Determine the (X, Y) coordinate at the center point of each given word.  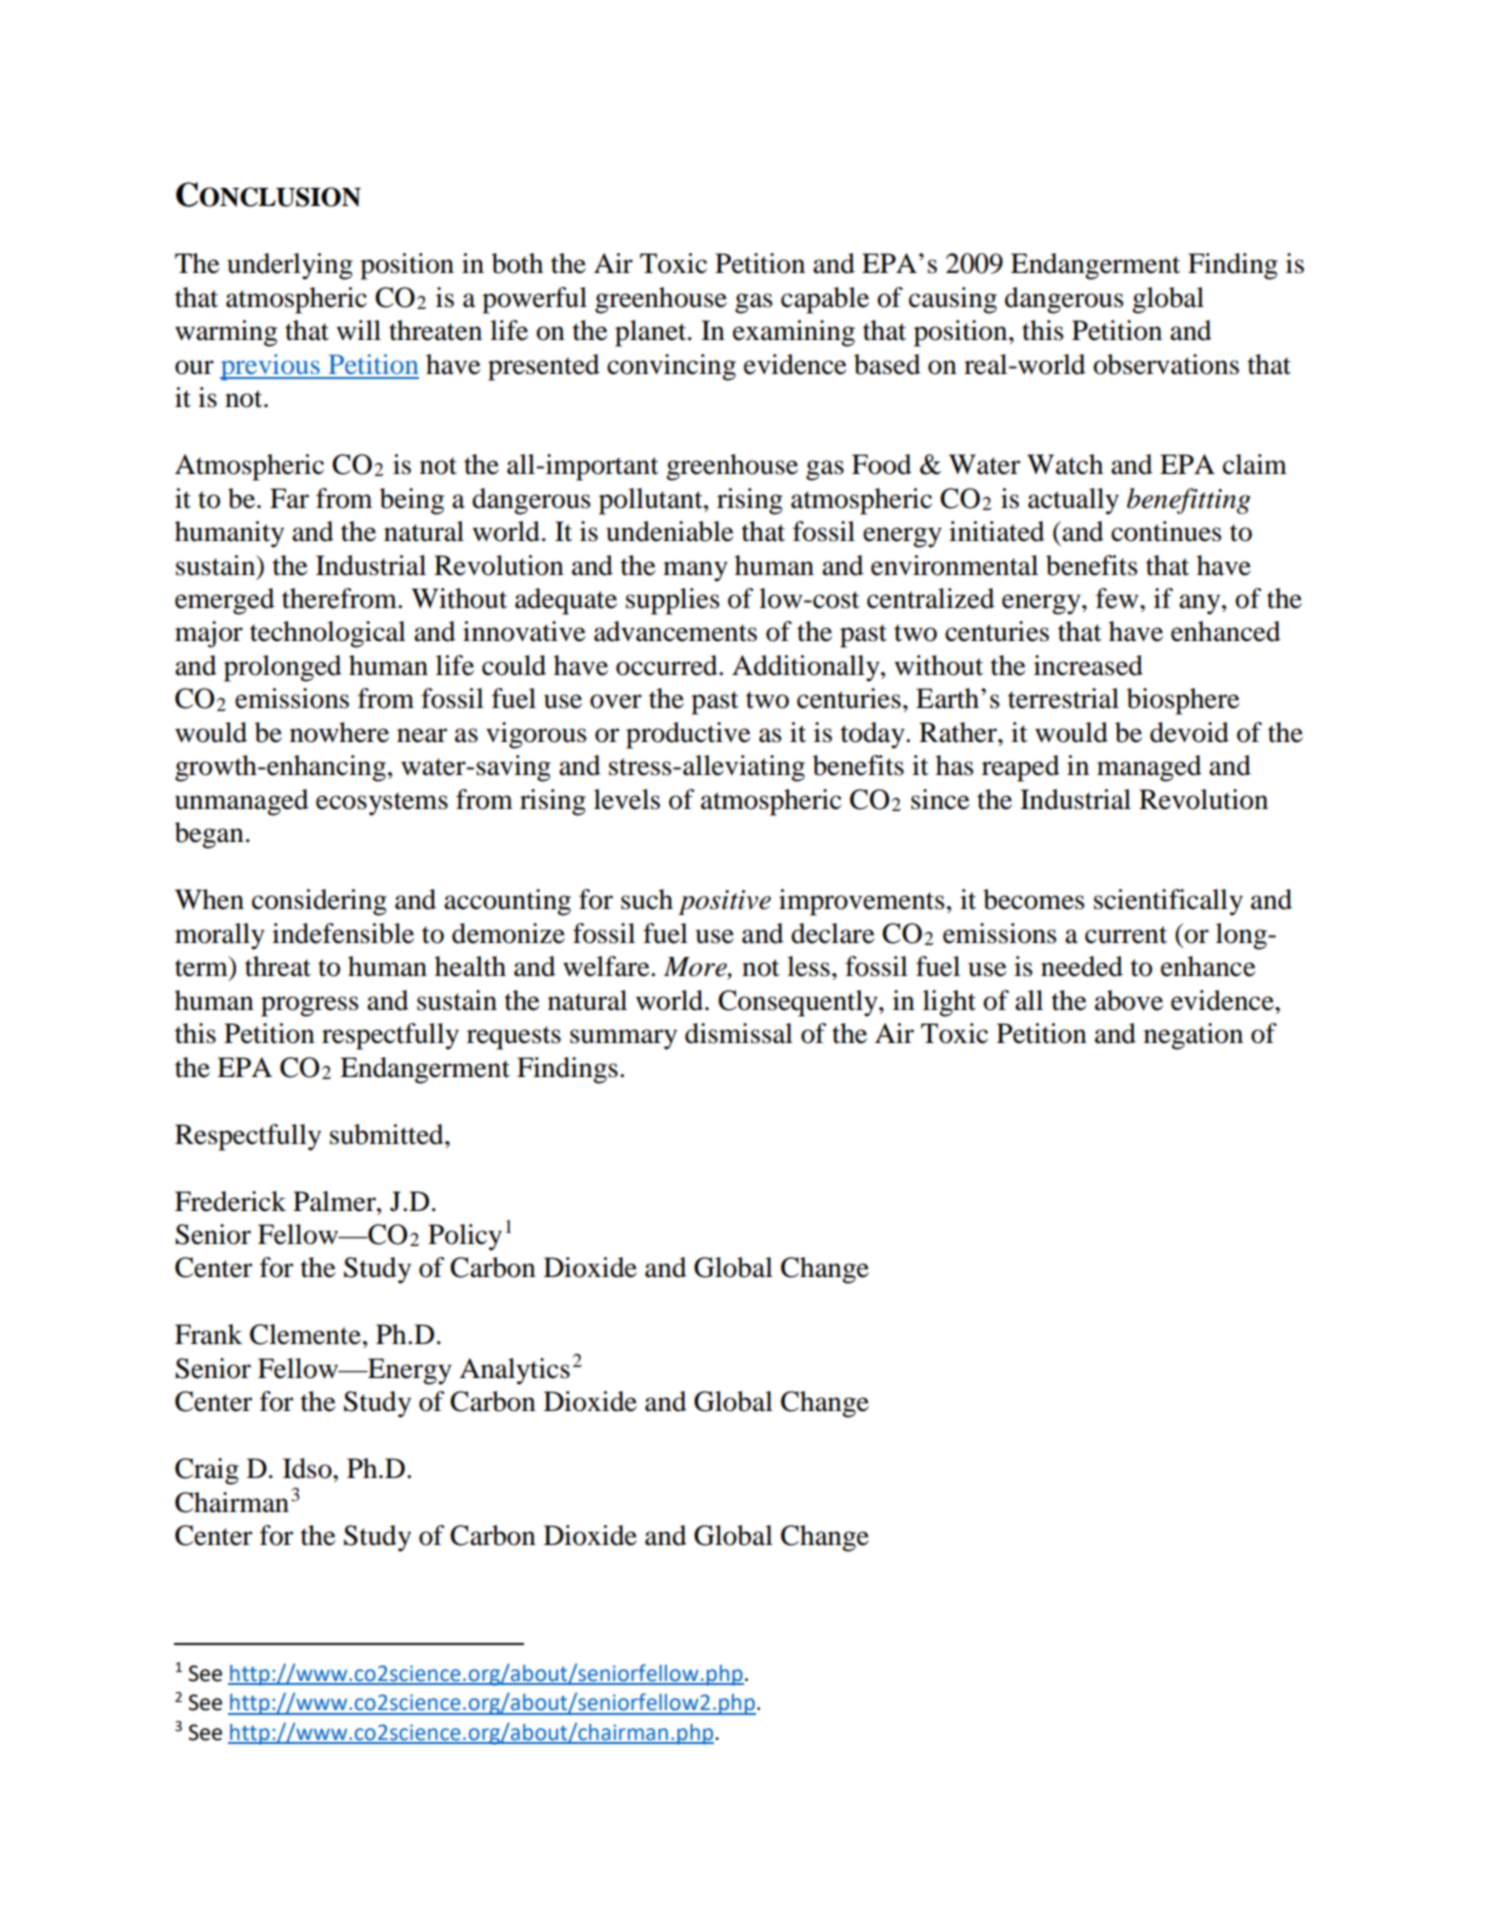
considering (319, 902)
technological (328, 634)
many (695, 571)
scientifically (1168, 902)
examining (794, 333)
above (1129, 1000)
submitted (388, 1134)
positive (724, 902)
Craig (207, 1471)
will (358, 330)
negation (1193, 1036)
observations (1166, 364)
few (1118, 598)
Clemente (305, 1334)
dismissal (739, 1033)
